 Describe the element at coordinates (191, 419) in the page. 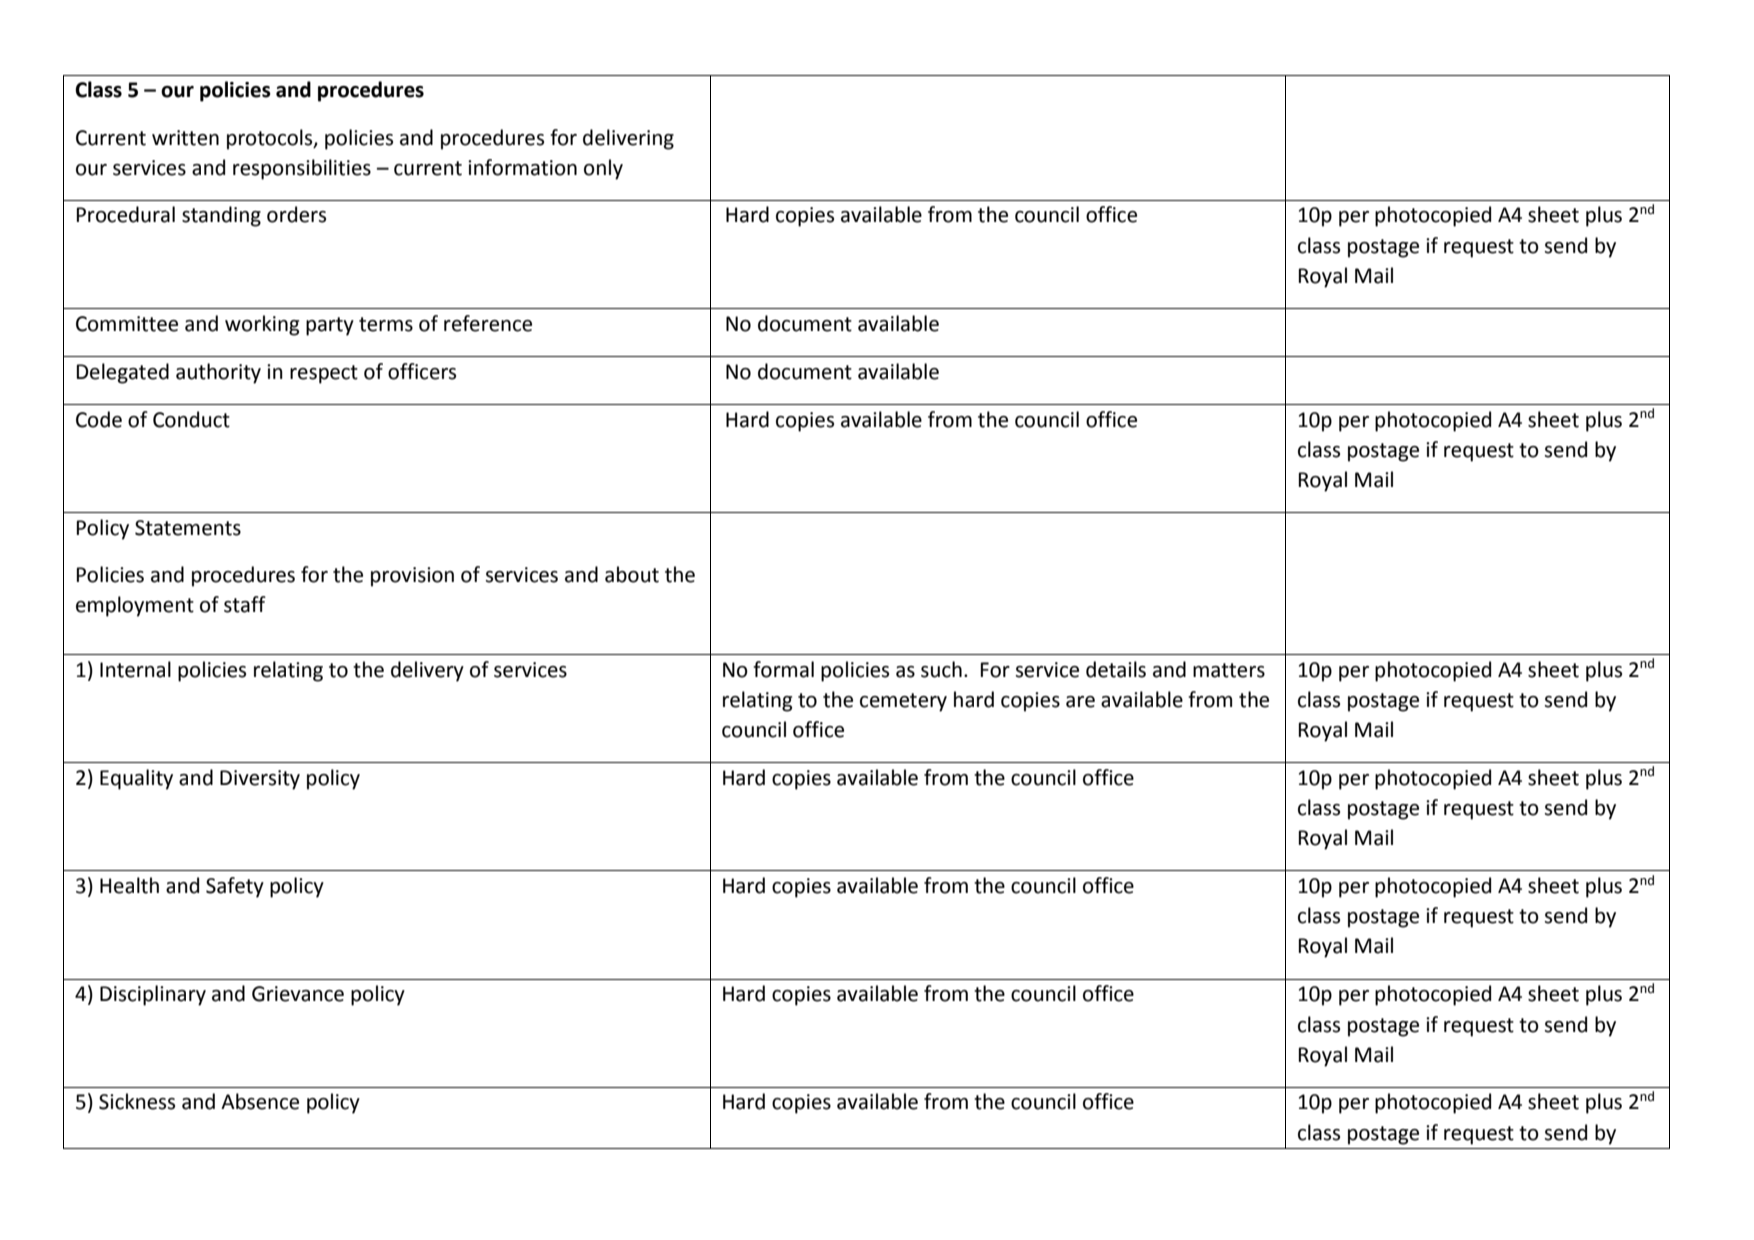

I see `Conduct` at that location.
